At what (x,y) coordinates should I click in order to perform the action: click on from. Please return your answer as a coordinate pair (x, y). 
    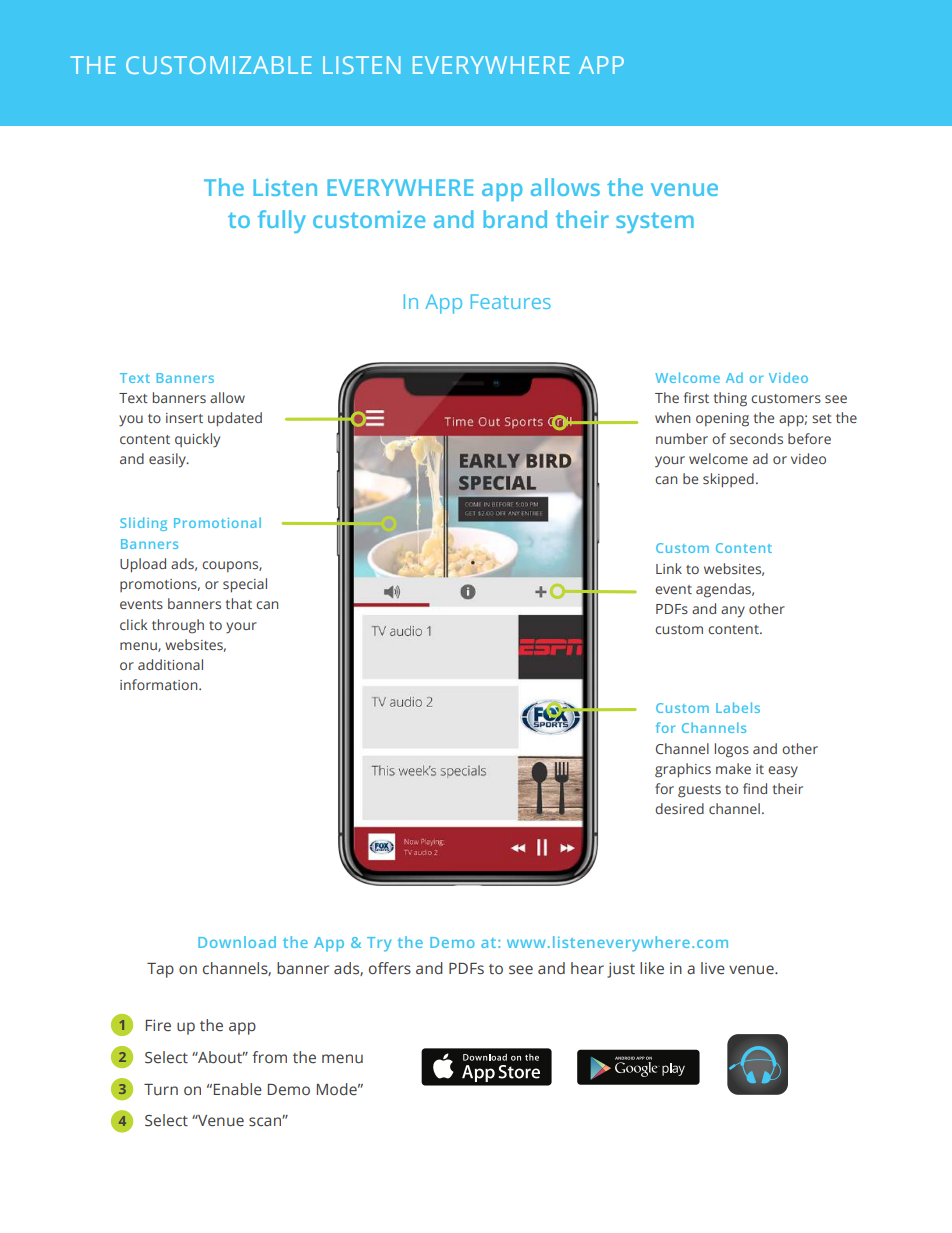
    Looking at the image, I should click on (269, 1057).
